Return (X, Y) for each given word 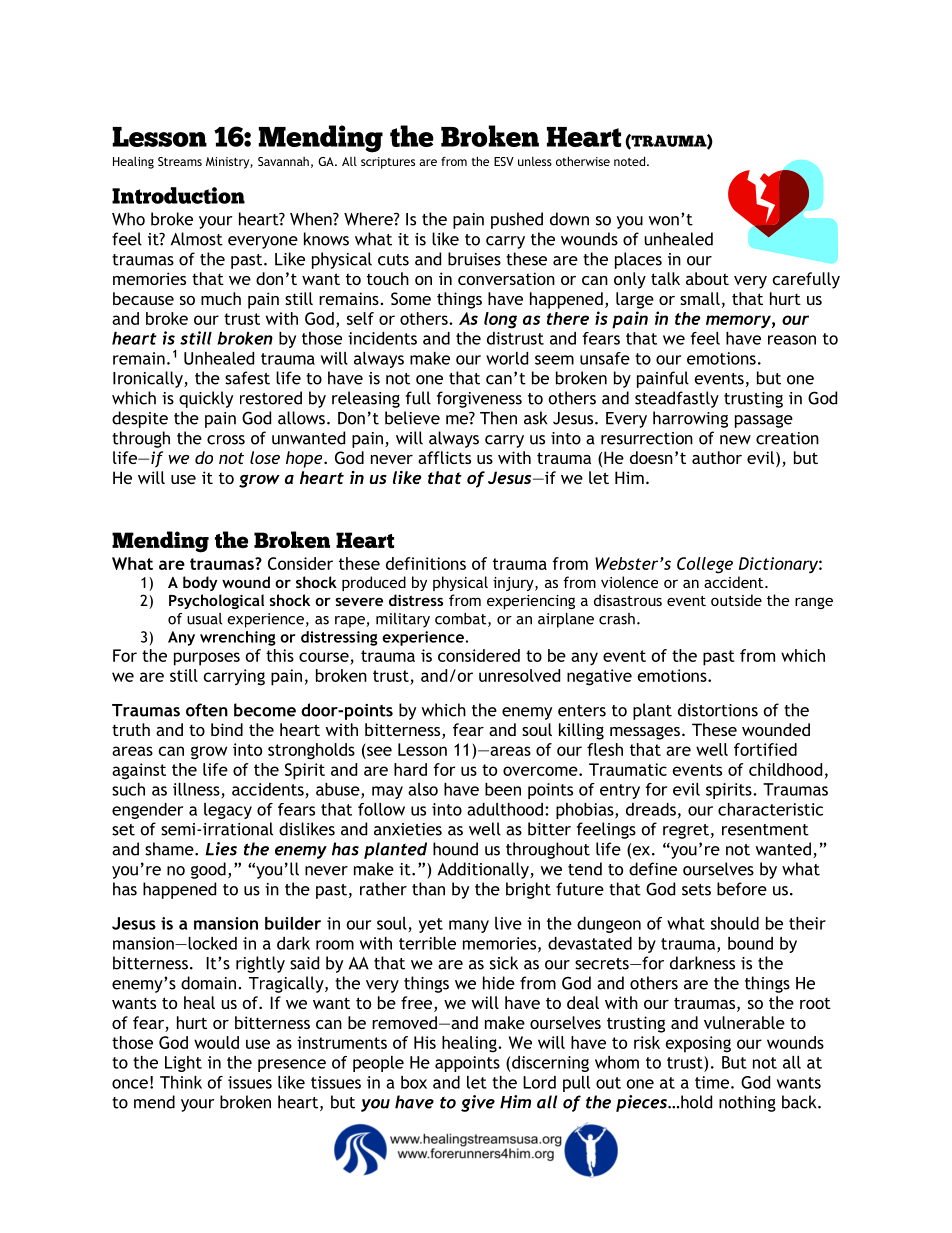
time (712, 1082)
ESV (504, 161)
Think (181, 1082)
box (414, 1082)
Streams (180, 161)
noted (631, 161)
